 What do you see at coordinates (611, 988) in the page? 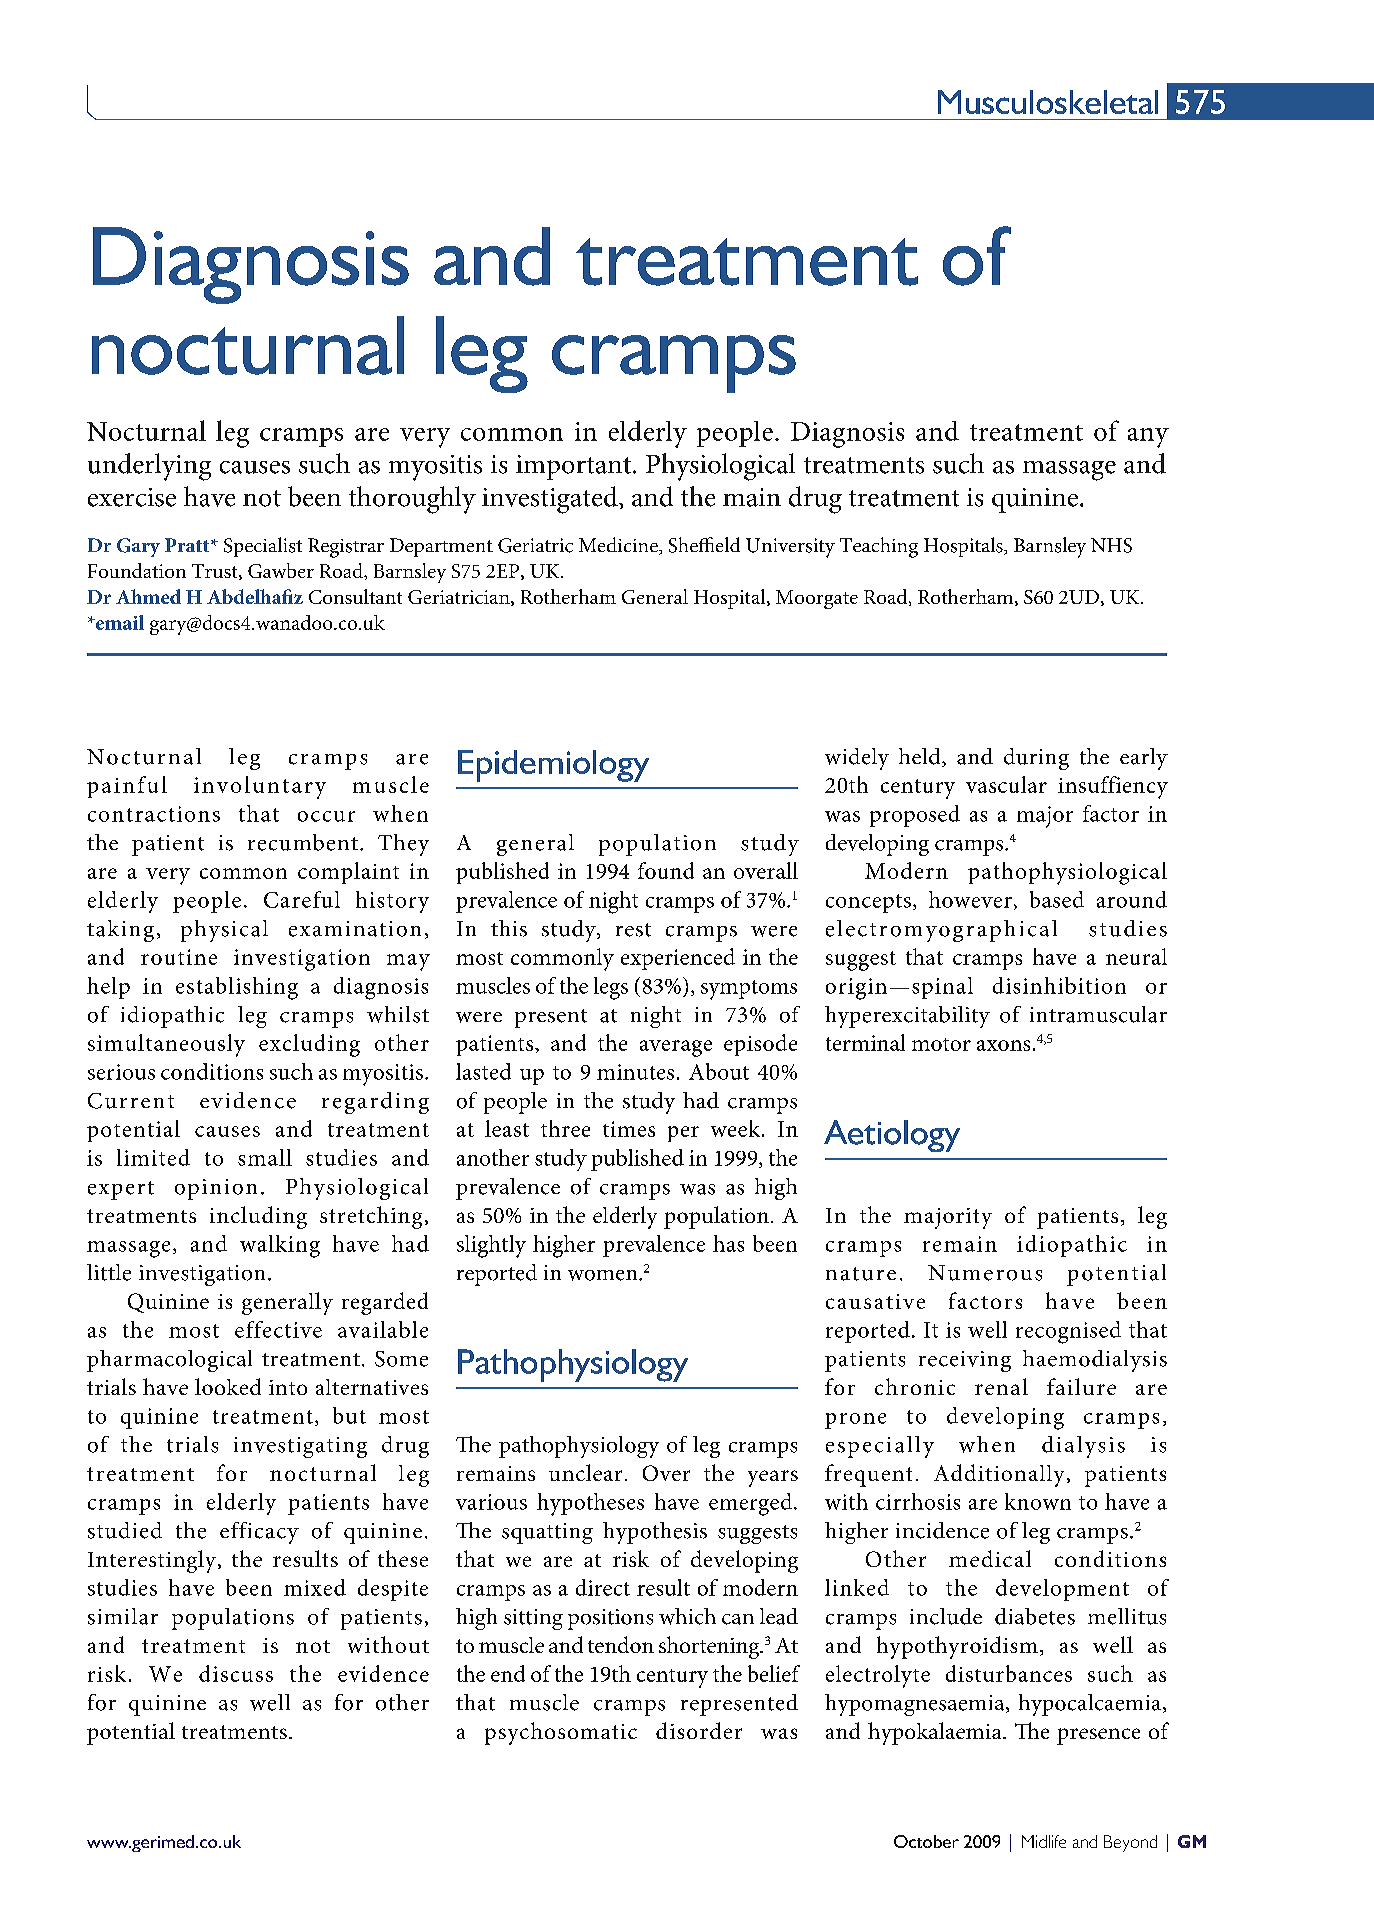
I see `legs` at bounding box center [611, 988].
